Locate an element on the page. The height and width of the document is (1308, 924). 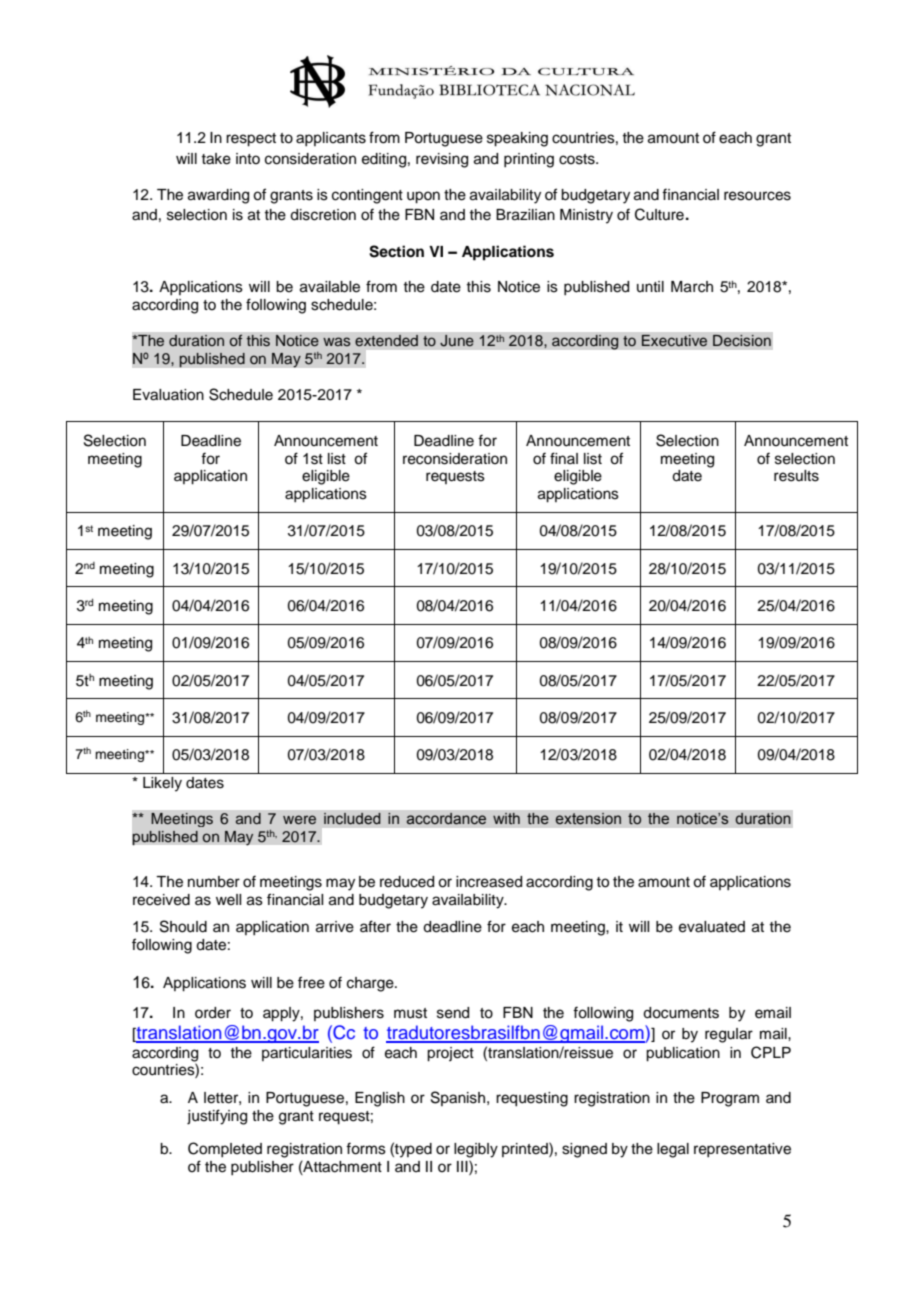
resources is located at coordinates (757, 196).
